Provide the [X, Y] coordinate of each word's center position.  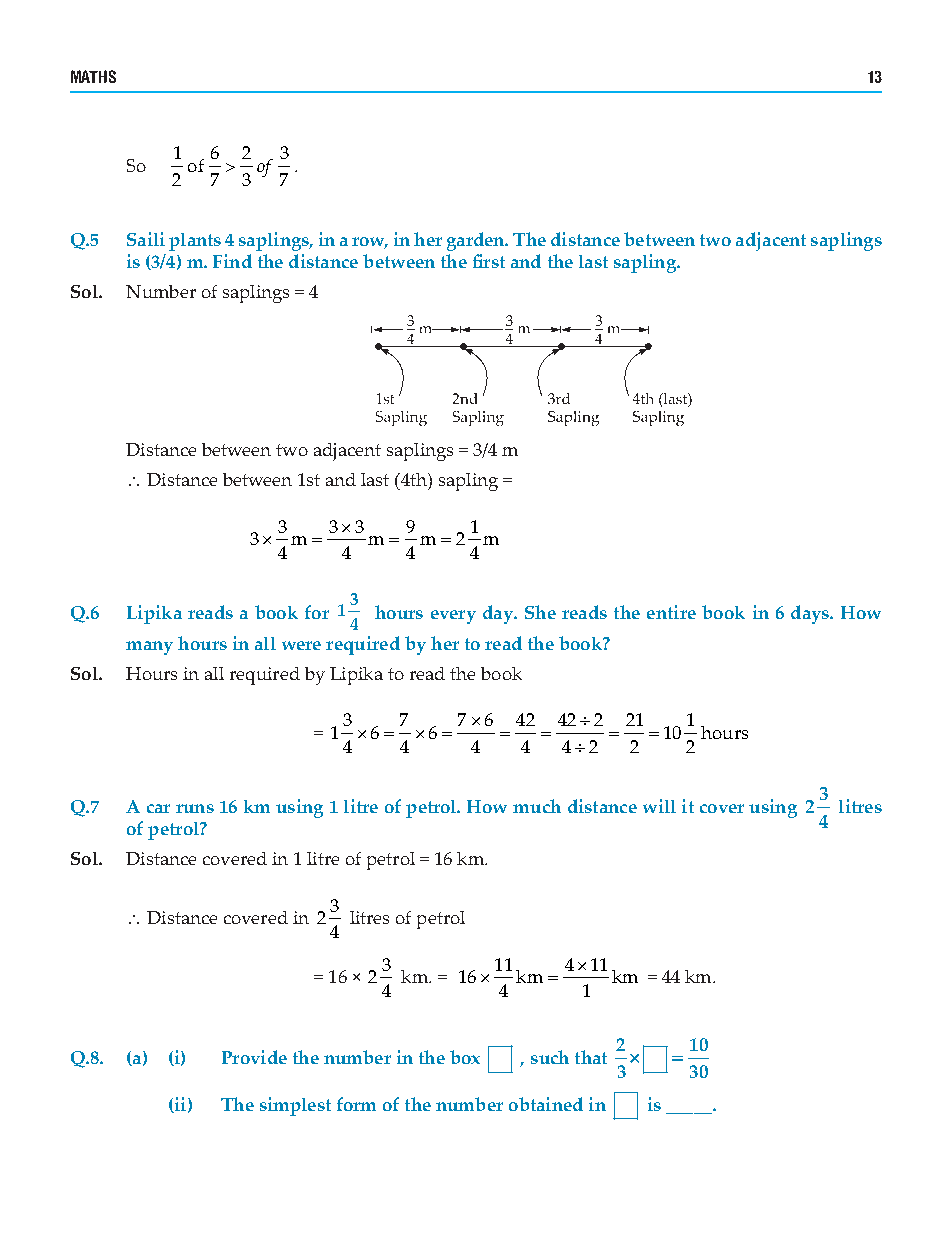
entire [671, 612]
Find [232, 261]
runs [195, 808]
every [453, 617]
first [489, 261]
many [149, 648]
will [659, 806]
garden [477, 241]
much [537, 806]
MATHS [93, 76]
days [811, 614]
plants [195, 242]
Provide [254, 1057]
